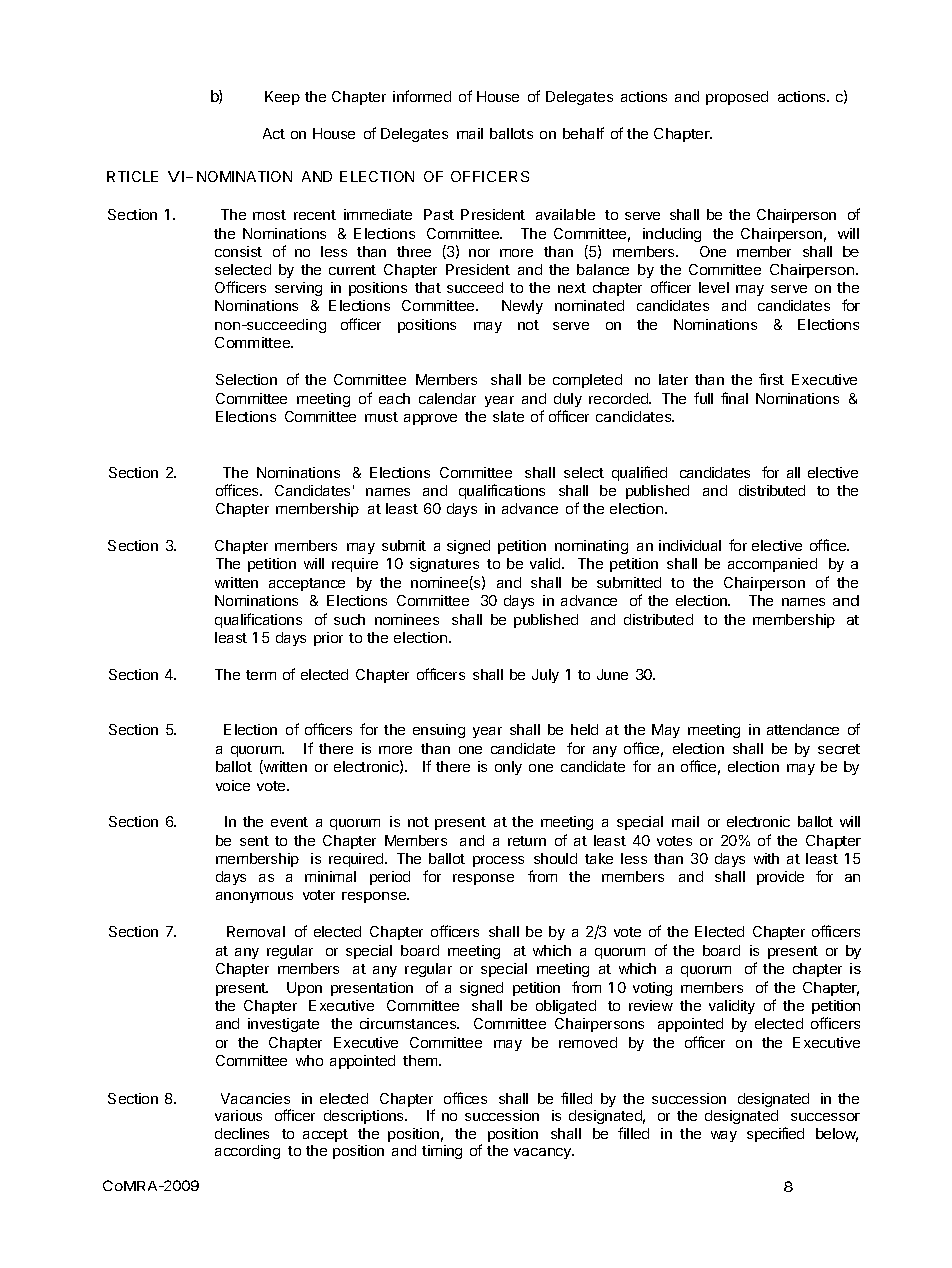 The height and width of the screenshot is (1268, 952). Describe the element at coordinates (555, 858) in the screenshot. I see `should` at that location.
